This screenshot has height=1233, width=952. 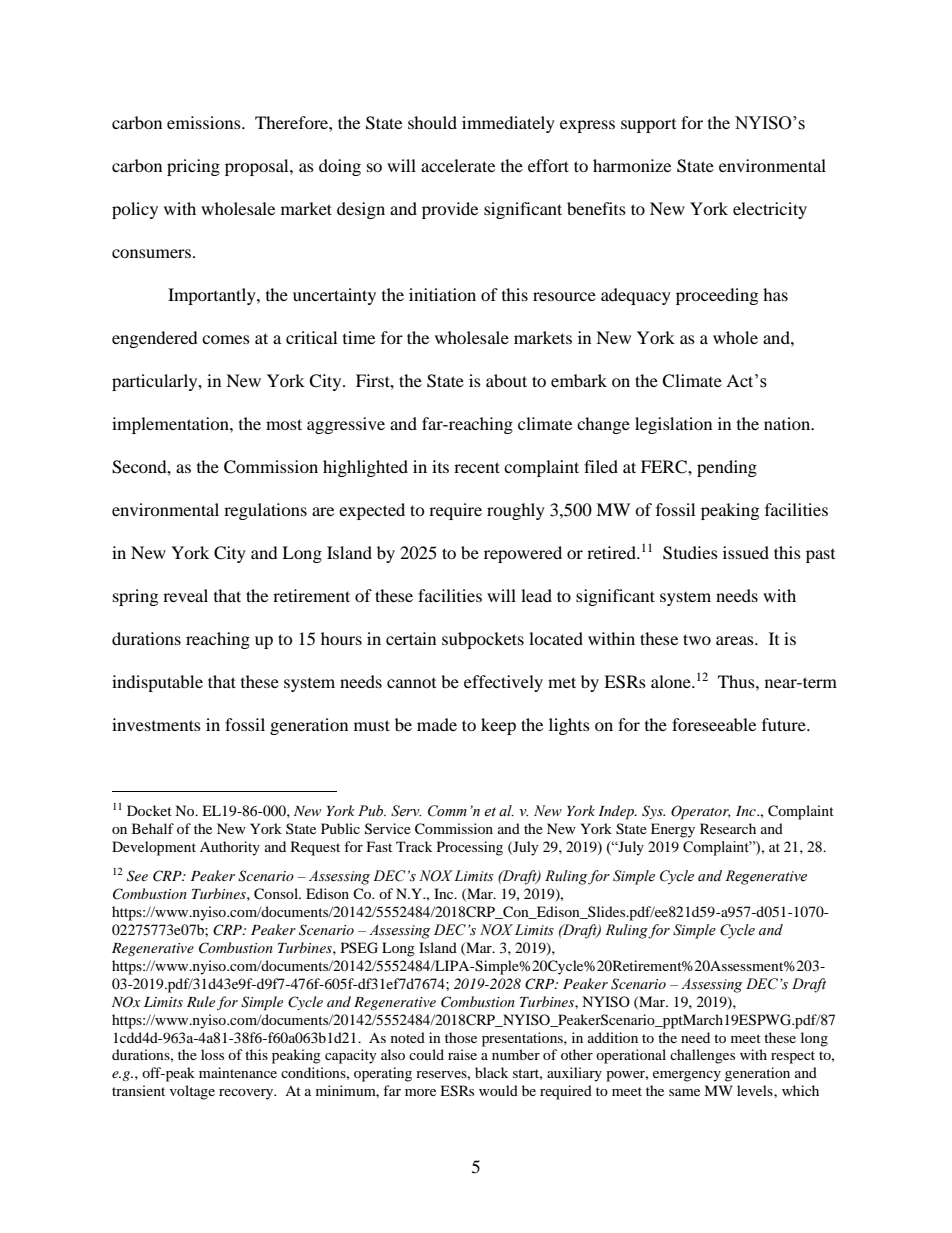 What do you see at coordinates (736, 640) in the screenshot?
I see `areas` at bounding box center [736, 640].
